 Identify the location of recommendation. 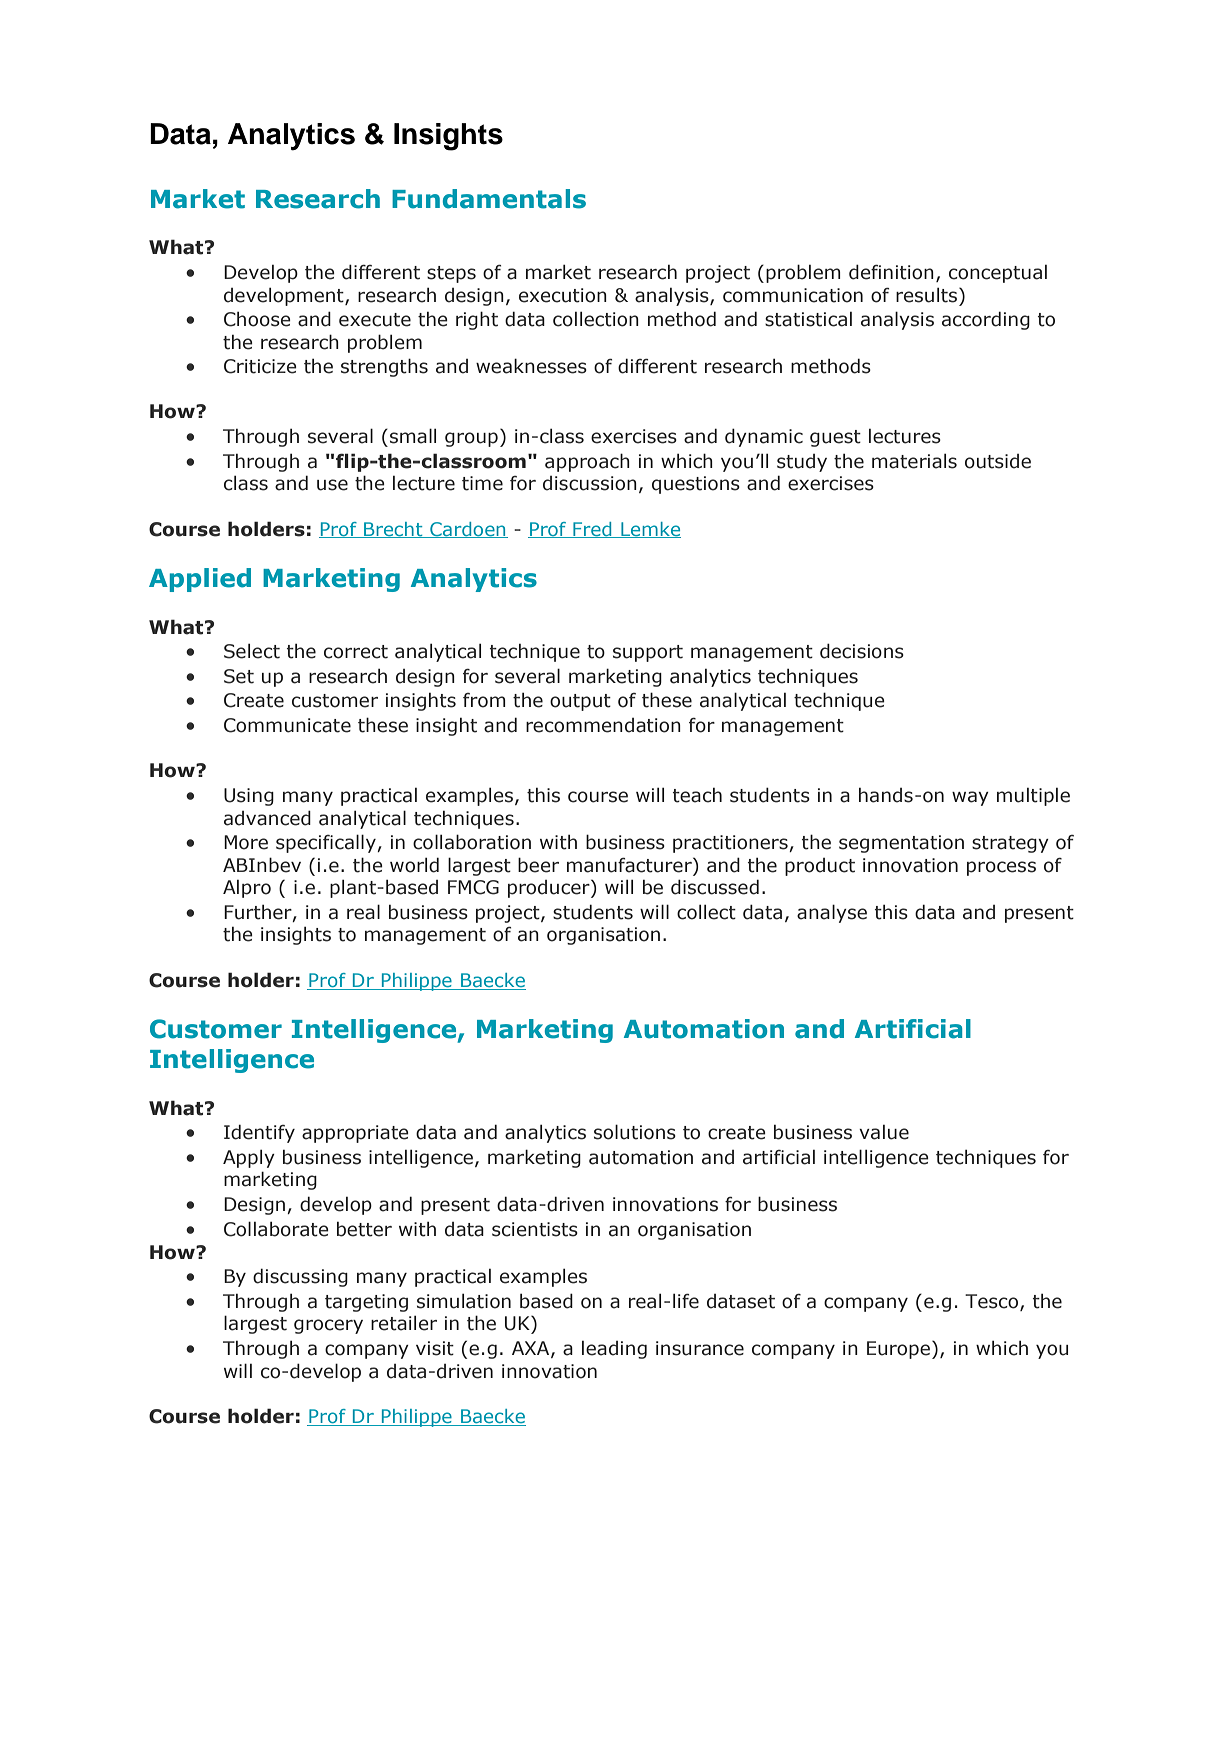
(603, 725).
